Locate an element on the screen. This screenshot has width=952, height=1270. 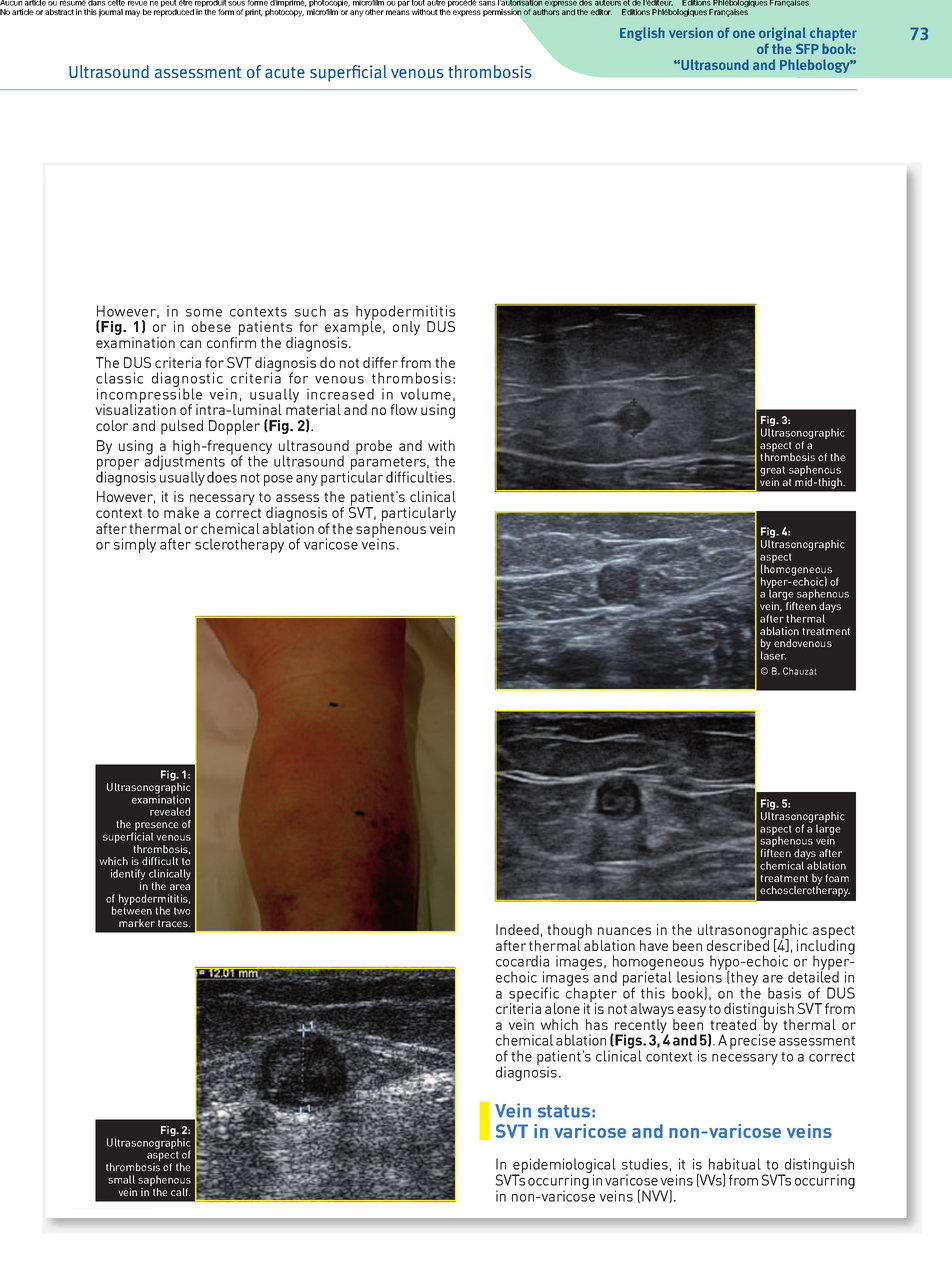
autre is located at coordinates (436, 3).
